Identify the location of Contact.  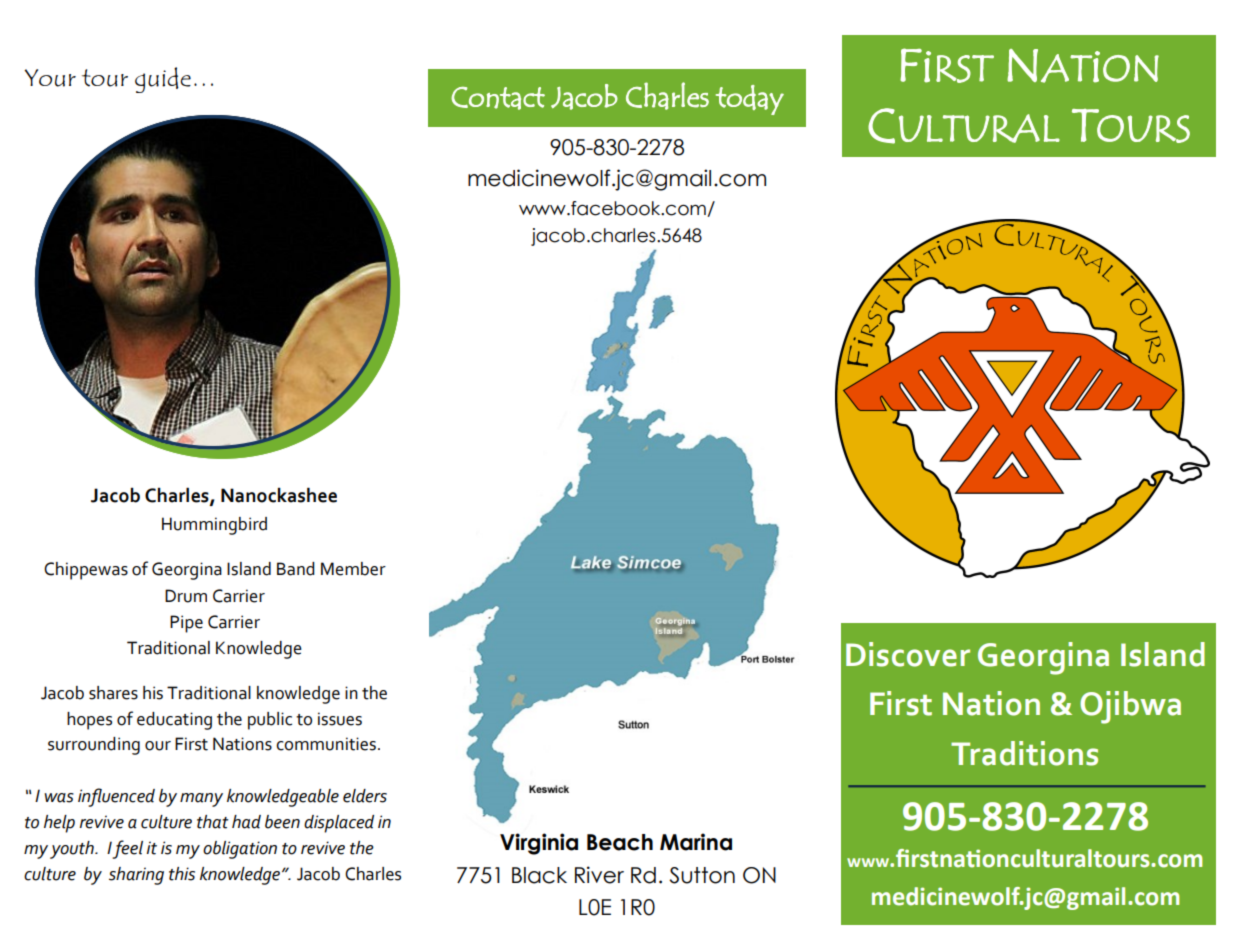
(498, 98).
